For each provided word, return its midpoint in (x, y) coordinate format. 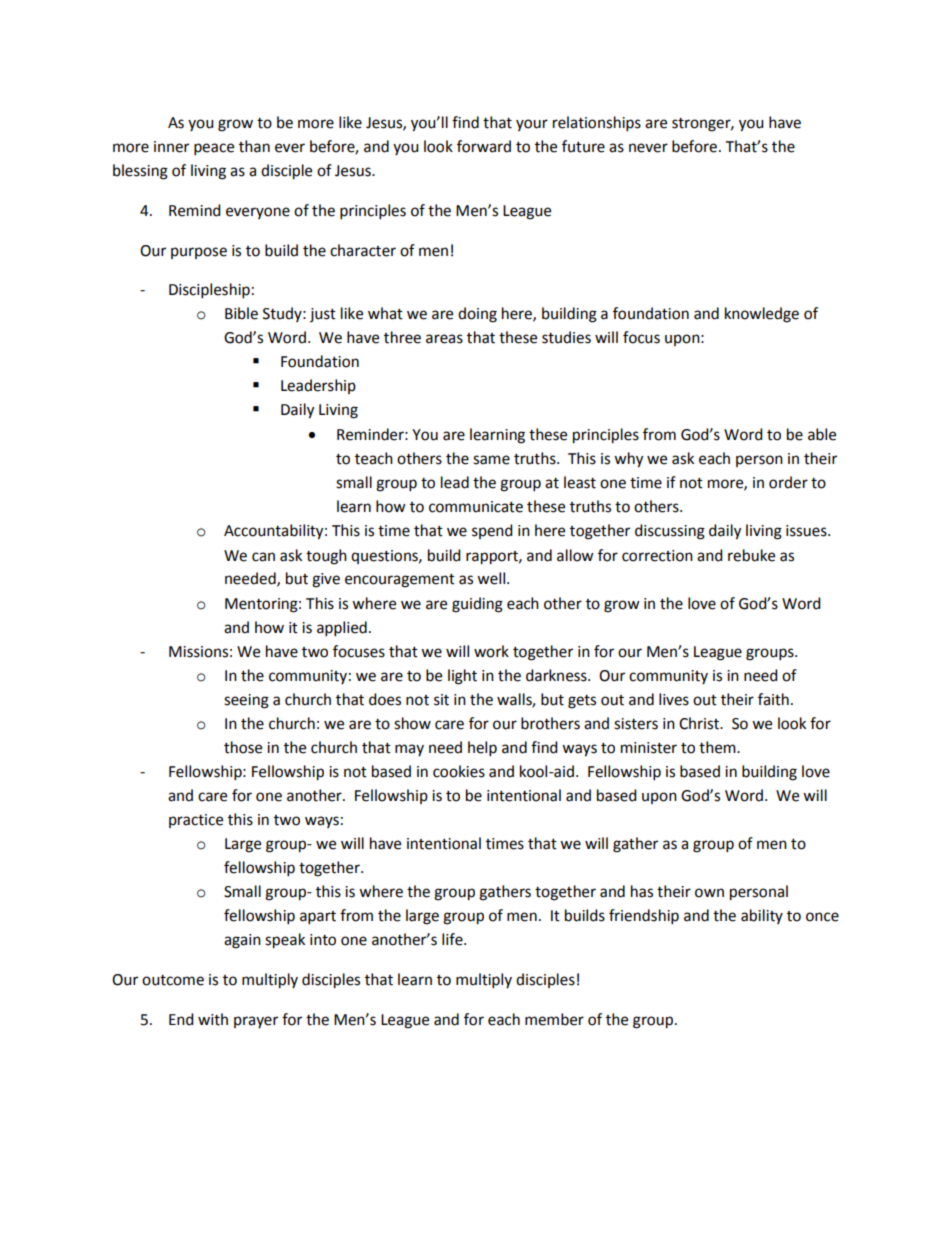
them (718, 747)
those (243, 747)
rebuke (751, 555)
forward (484, 146)
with (213, 1019)
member (554, 1019)
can (263, 557)
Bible (241, 313)
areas (444, 339)
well (492, 578)
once (822, 917)
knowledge (762, 315)
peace (214, 149)
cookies (459, 771)
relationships (597, 124)
